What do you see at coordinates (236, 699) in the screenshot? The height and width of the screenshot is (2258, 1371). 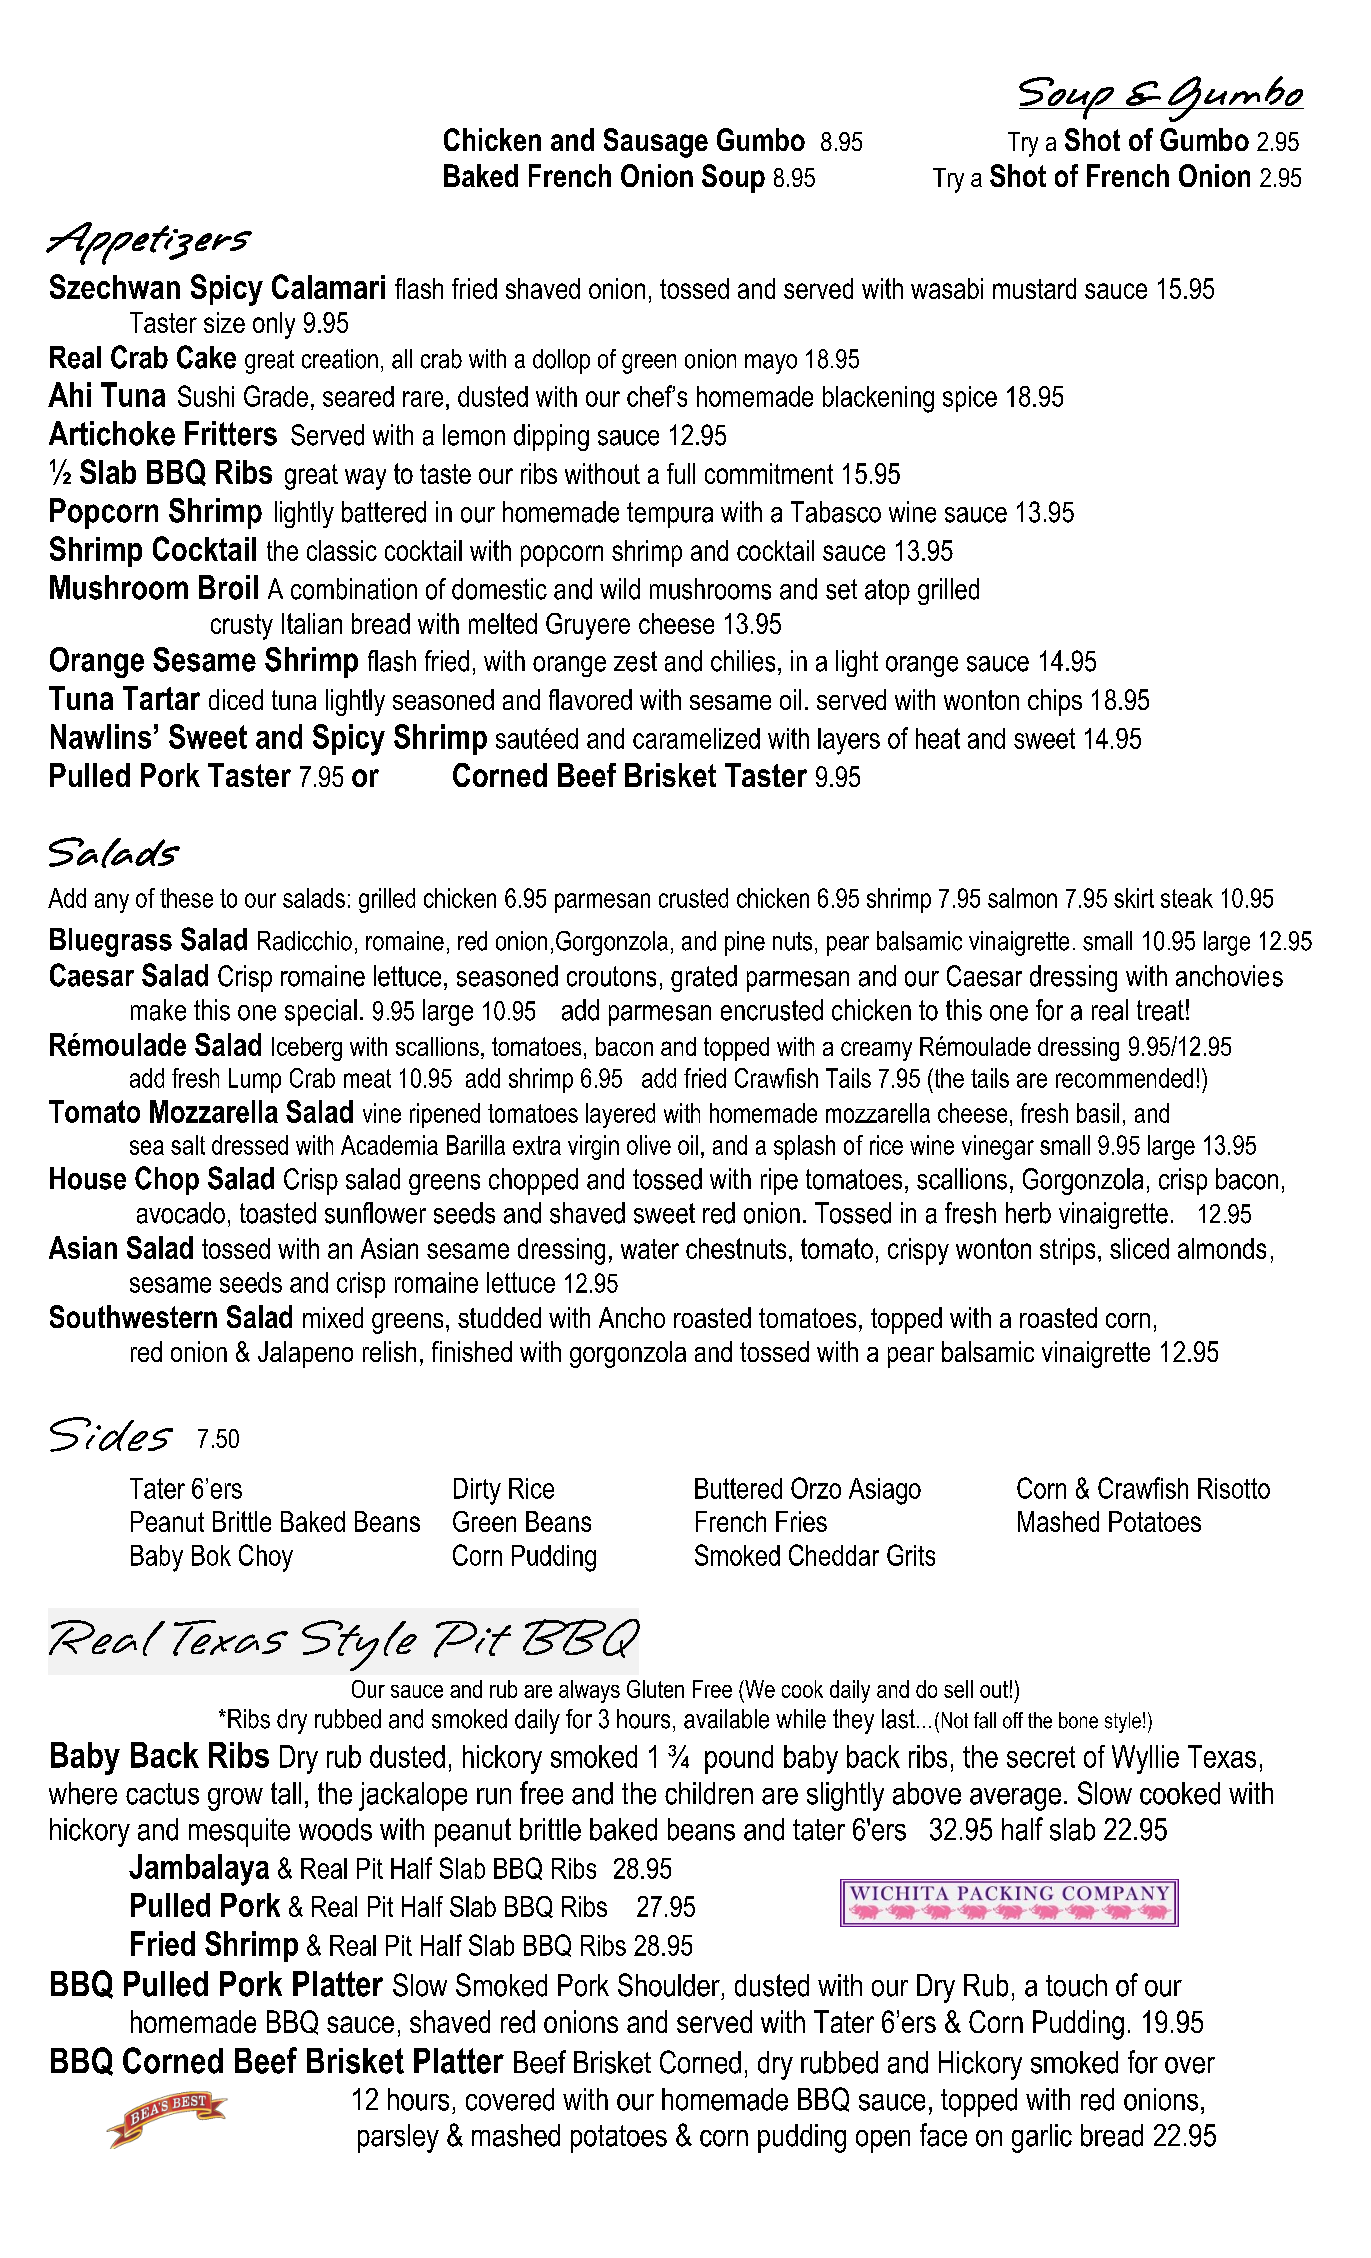 I see `diced` at bounding box center [236, 699].
